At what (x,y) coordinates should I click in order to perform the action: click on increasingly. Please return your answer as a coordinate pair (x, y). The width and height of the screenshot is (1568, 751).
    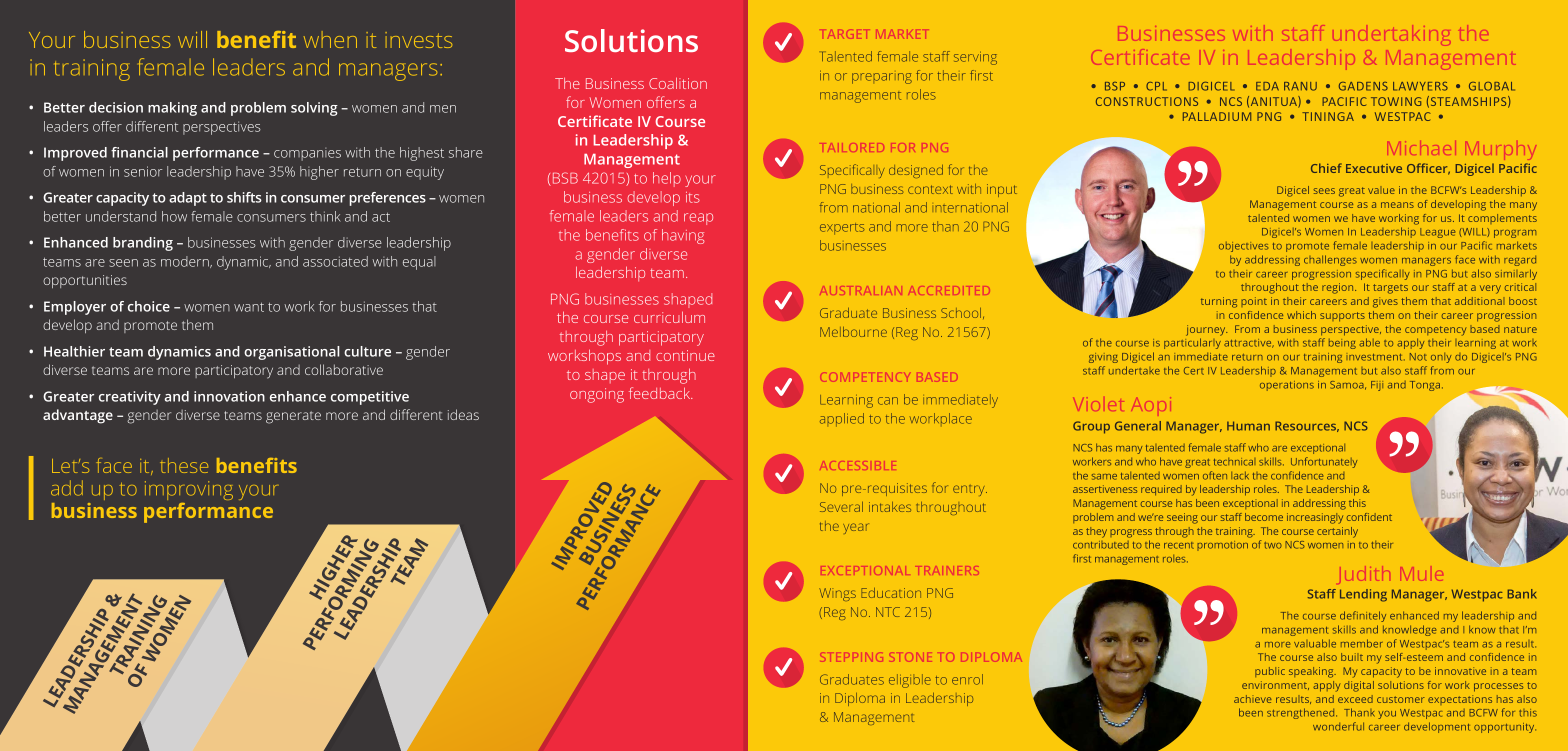
    Looking at the image, I should click on (1315, 518).
